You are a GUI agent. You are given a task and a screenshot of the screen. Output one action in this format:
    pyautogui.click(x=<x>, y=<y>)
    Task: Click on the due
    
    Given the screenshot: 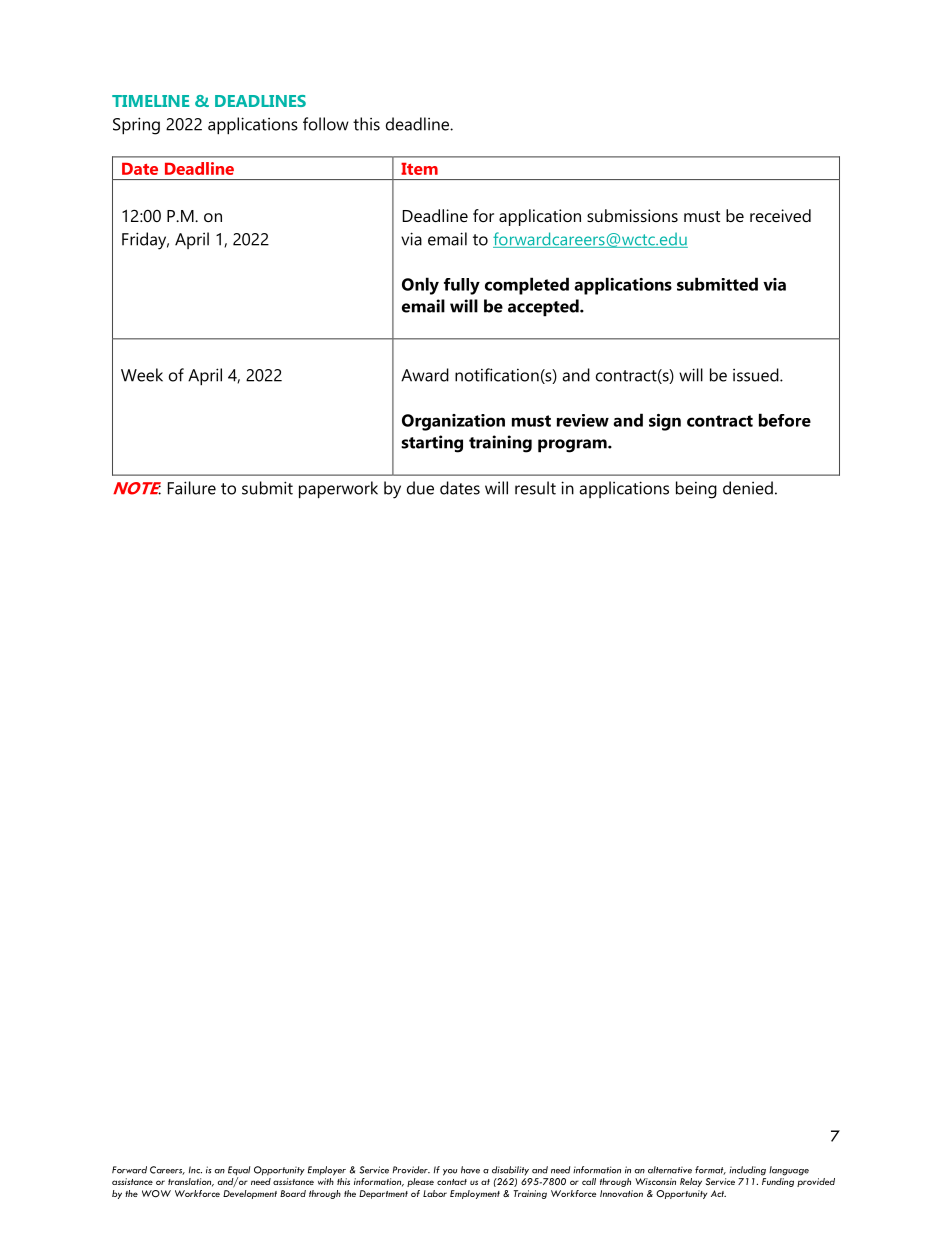 What is the action you would take?
    pyautogui.click(x=420, y=488)
